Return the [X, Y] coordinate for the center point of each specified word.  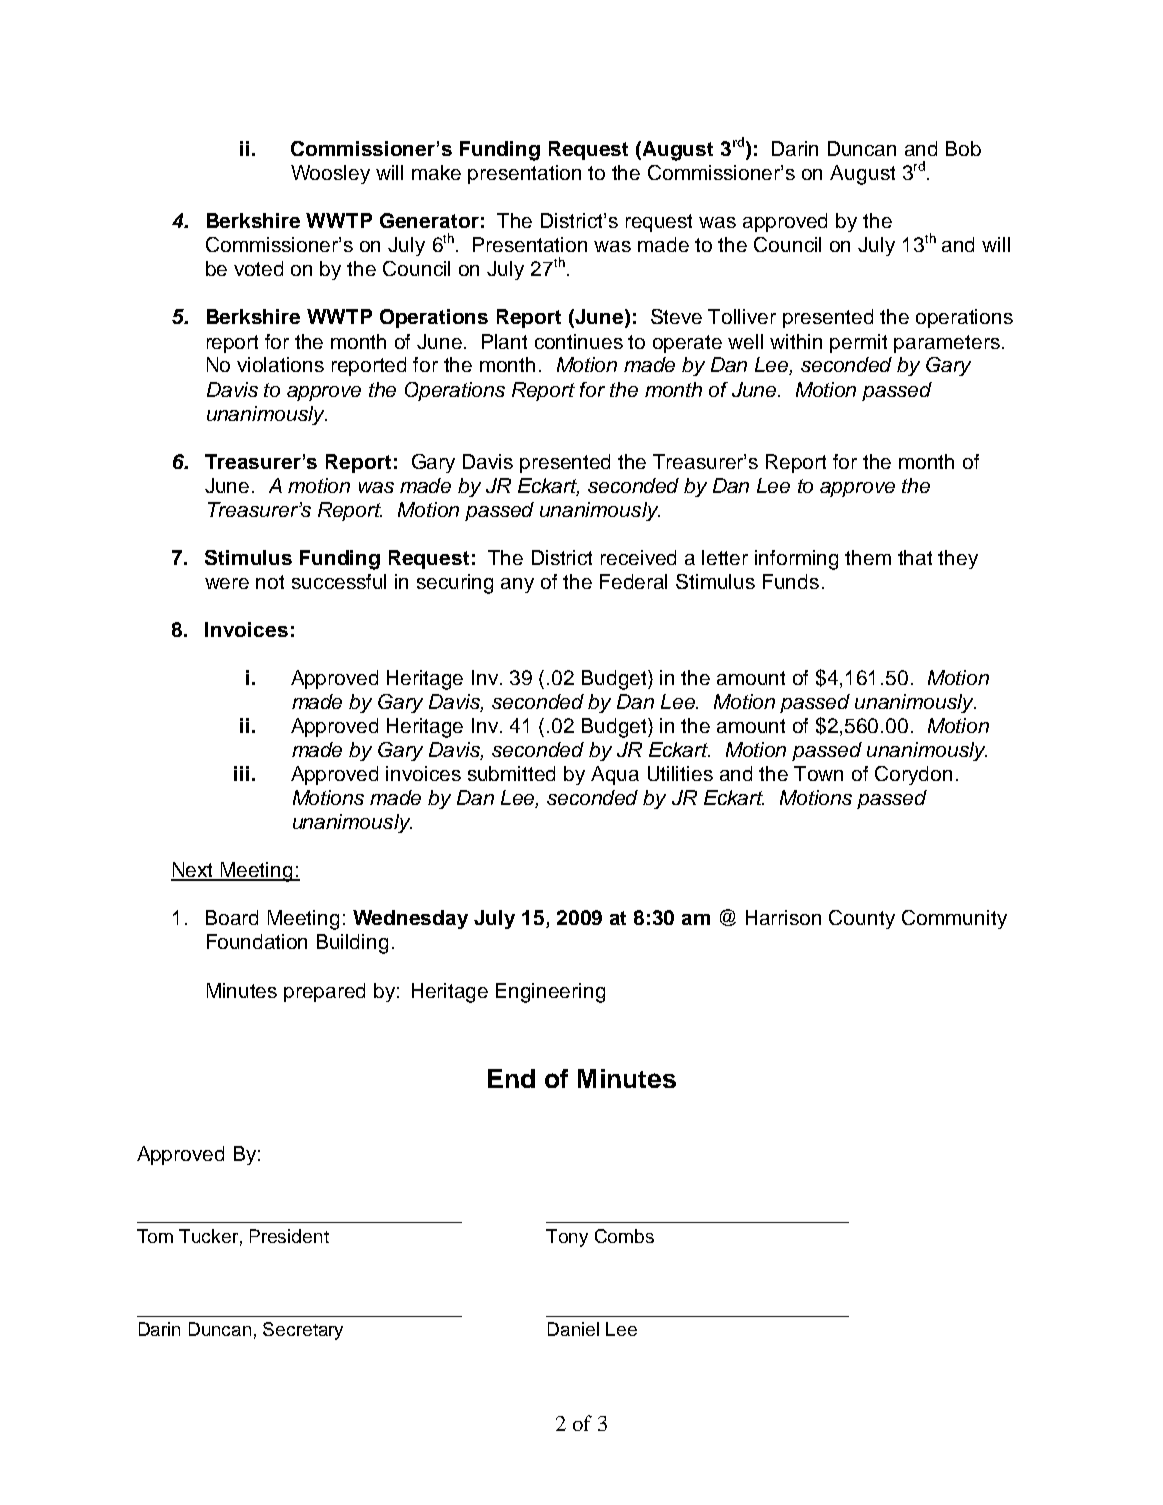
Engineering [550, 993]
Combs [624, 1236]
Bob [963, 148]
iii [241, 773]
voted [258, 268]
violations [280, 364]
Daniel [573, 1329]
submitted [511, 773]
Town [818, 773]
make [436, 172]
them [868, 557]
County [862, 919]
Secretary [303, 1331]
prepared [324, 992]
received [638, 557]
